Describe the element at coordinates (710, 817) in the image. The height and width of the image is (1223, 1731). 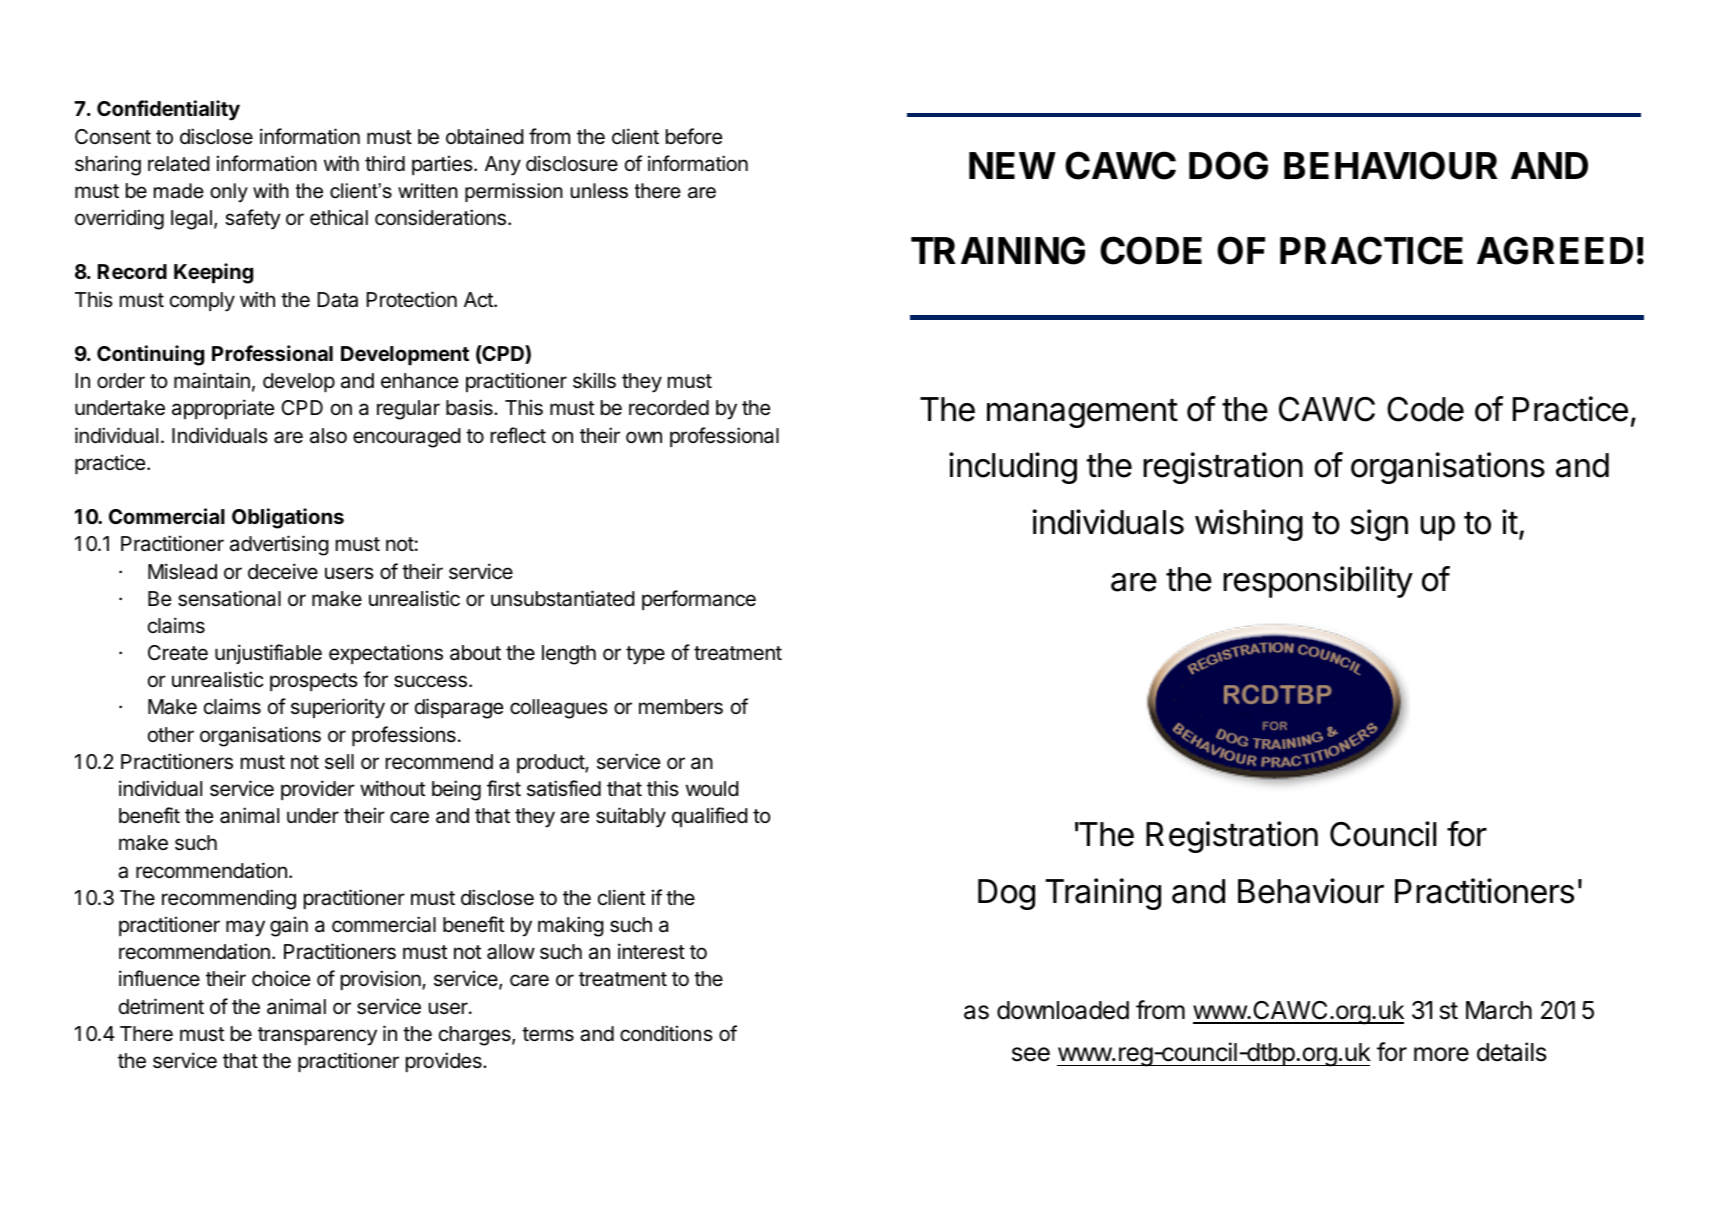
I see `qualified` at that location.
